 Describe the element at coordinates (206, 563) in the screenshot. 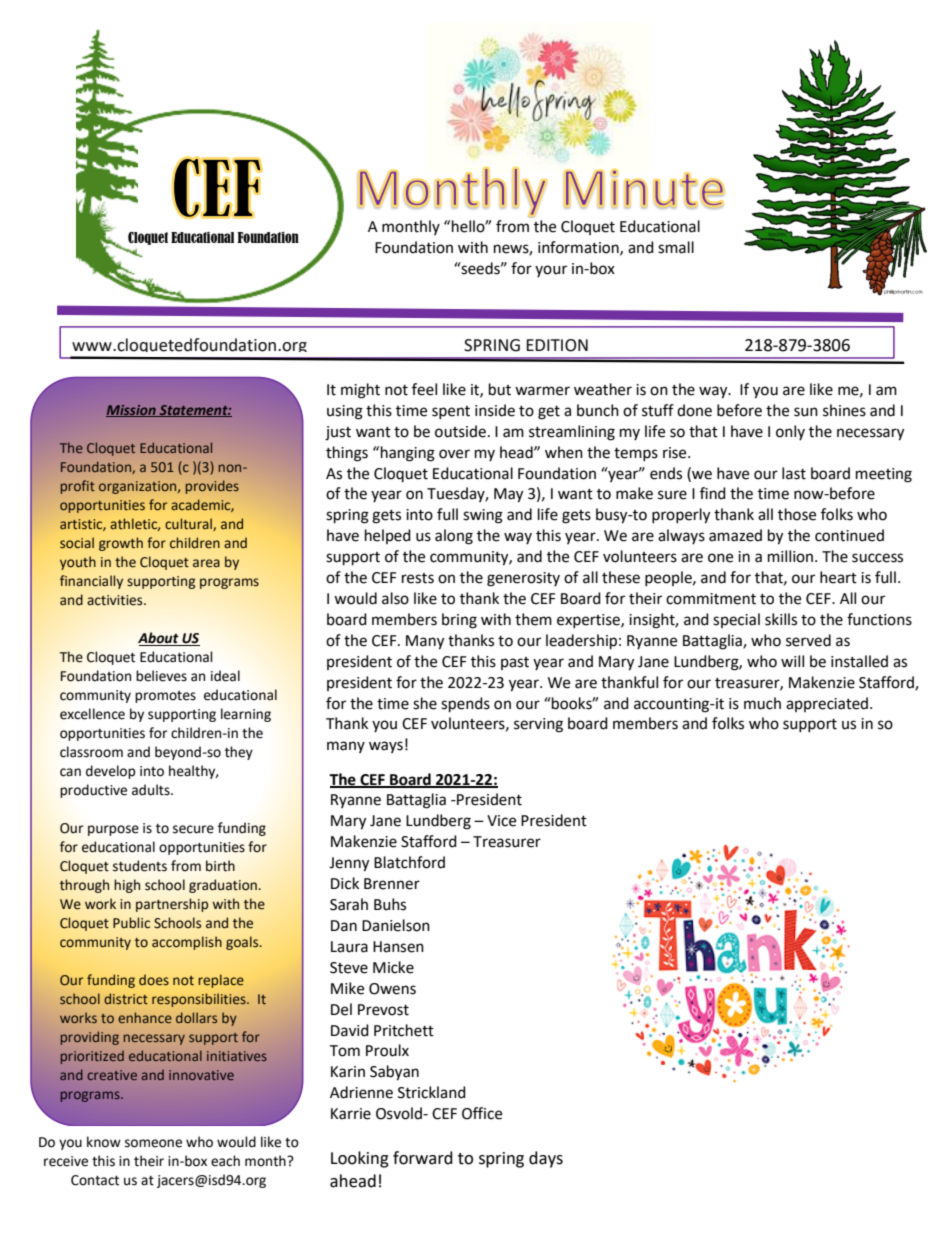

I see `area` at that location.
